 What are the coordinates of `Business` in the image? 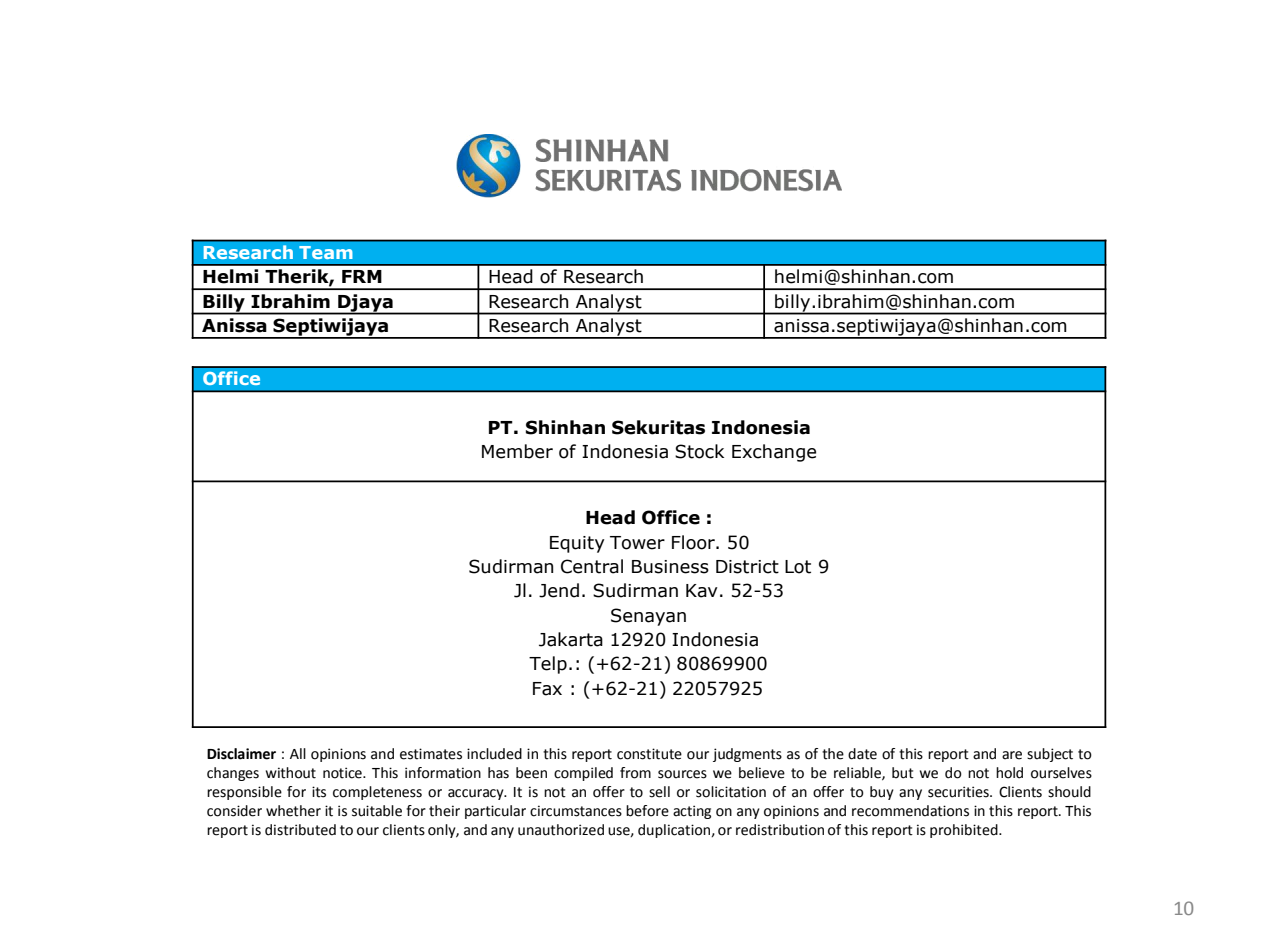 It's located at (670, 567).
